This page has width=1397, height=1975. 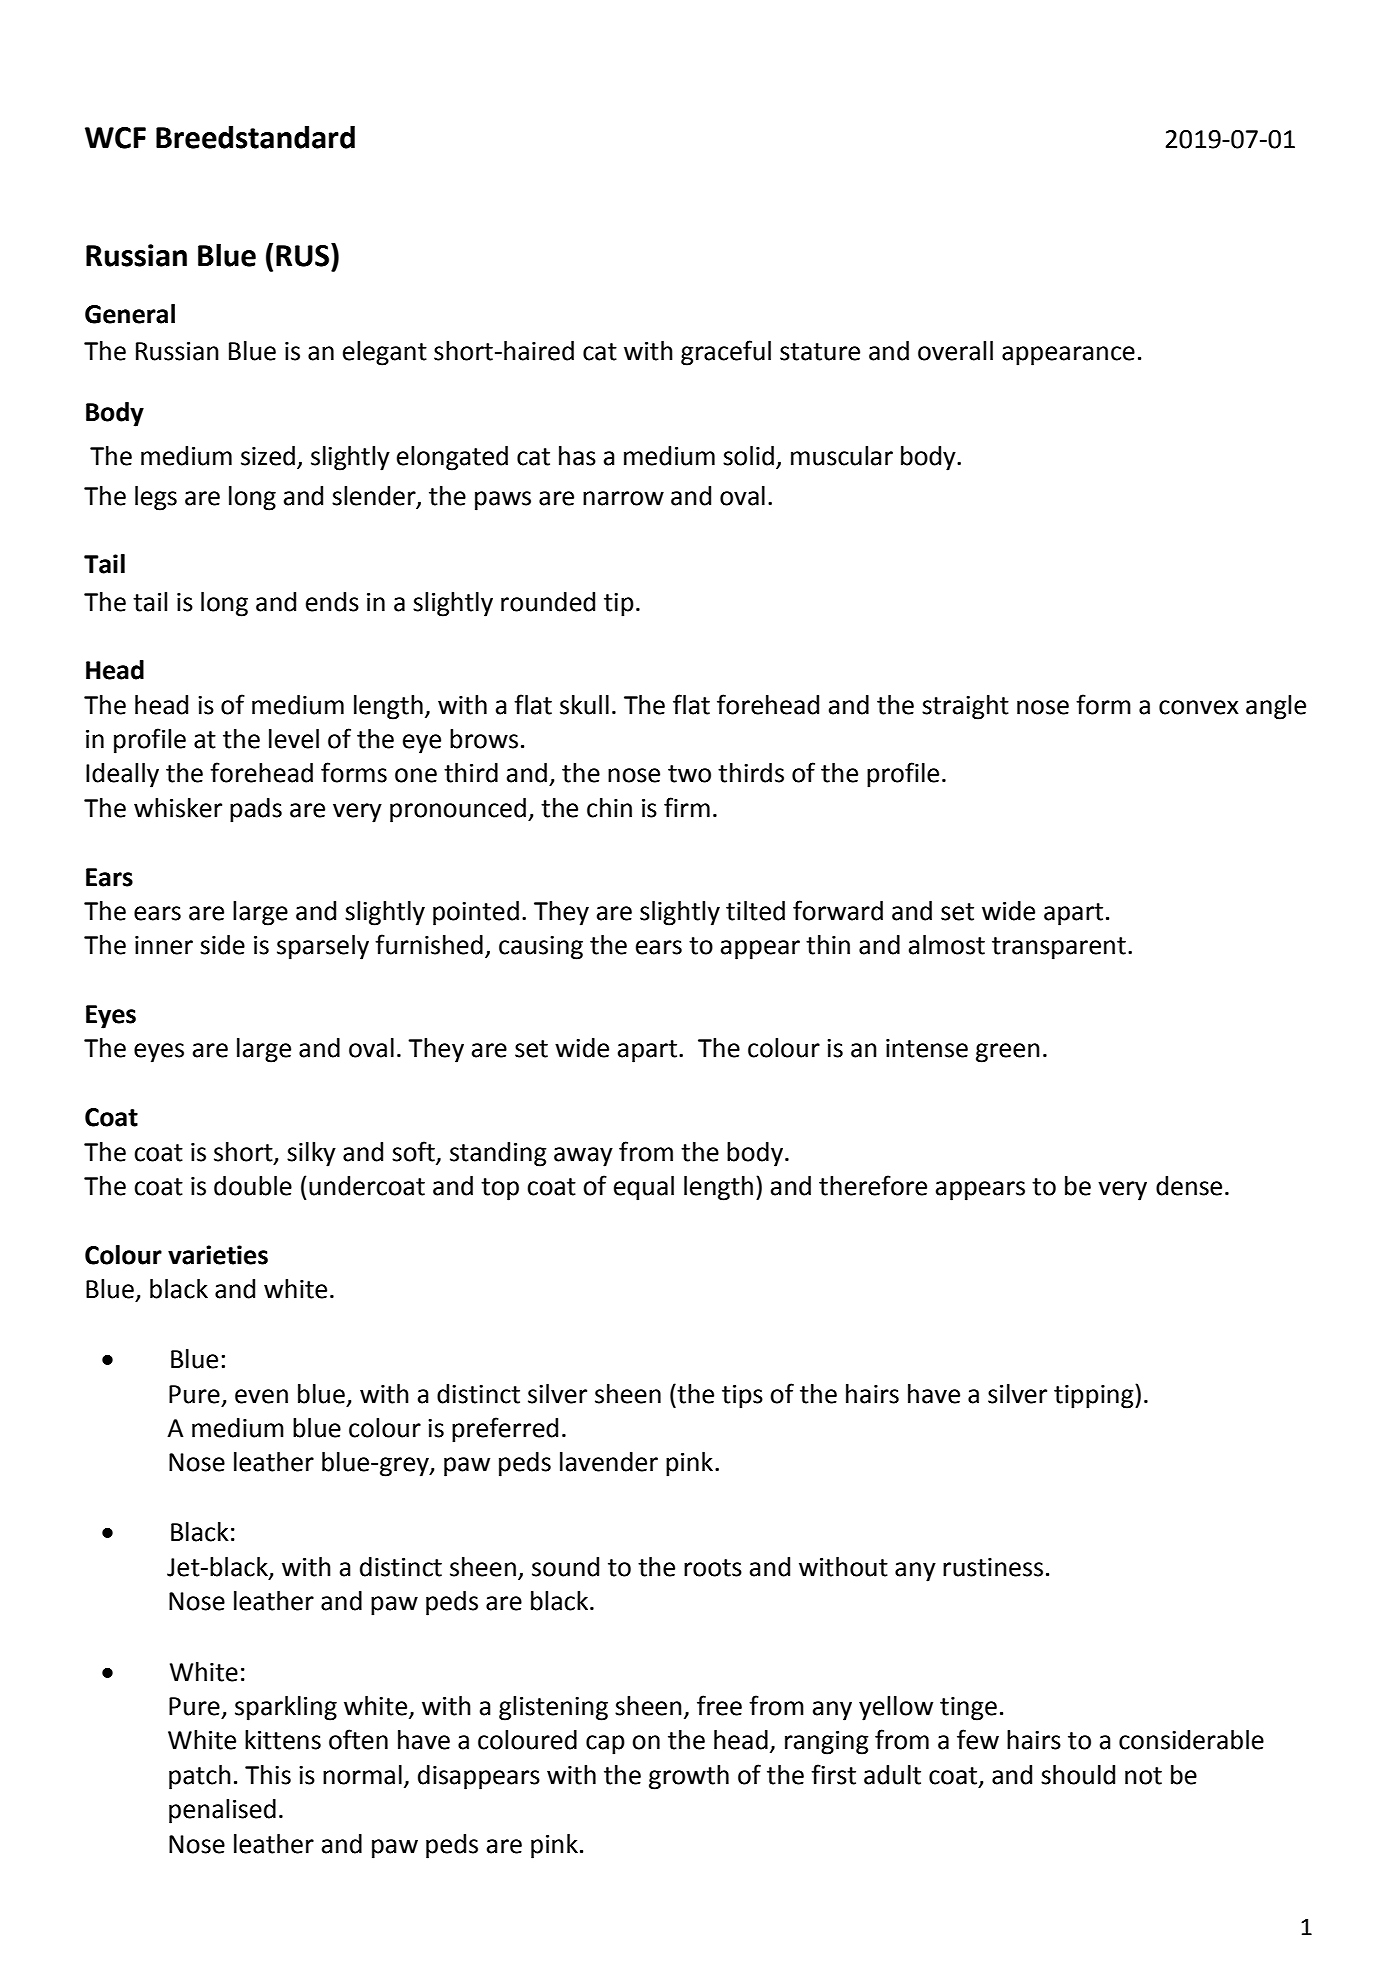 I want to click on dense, so click(x=1189, y=1186).
